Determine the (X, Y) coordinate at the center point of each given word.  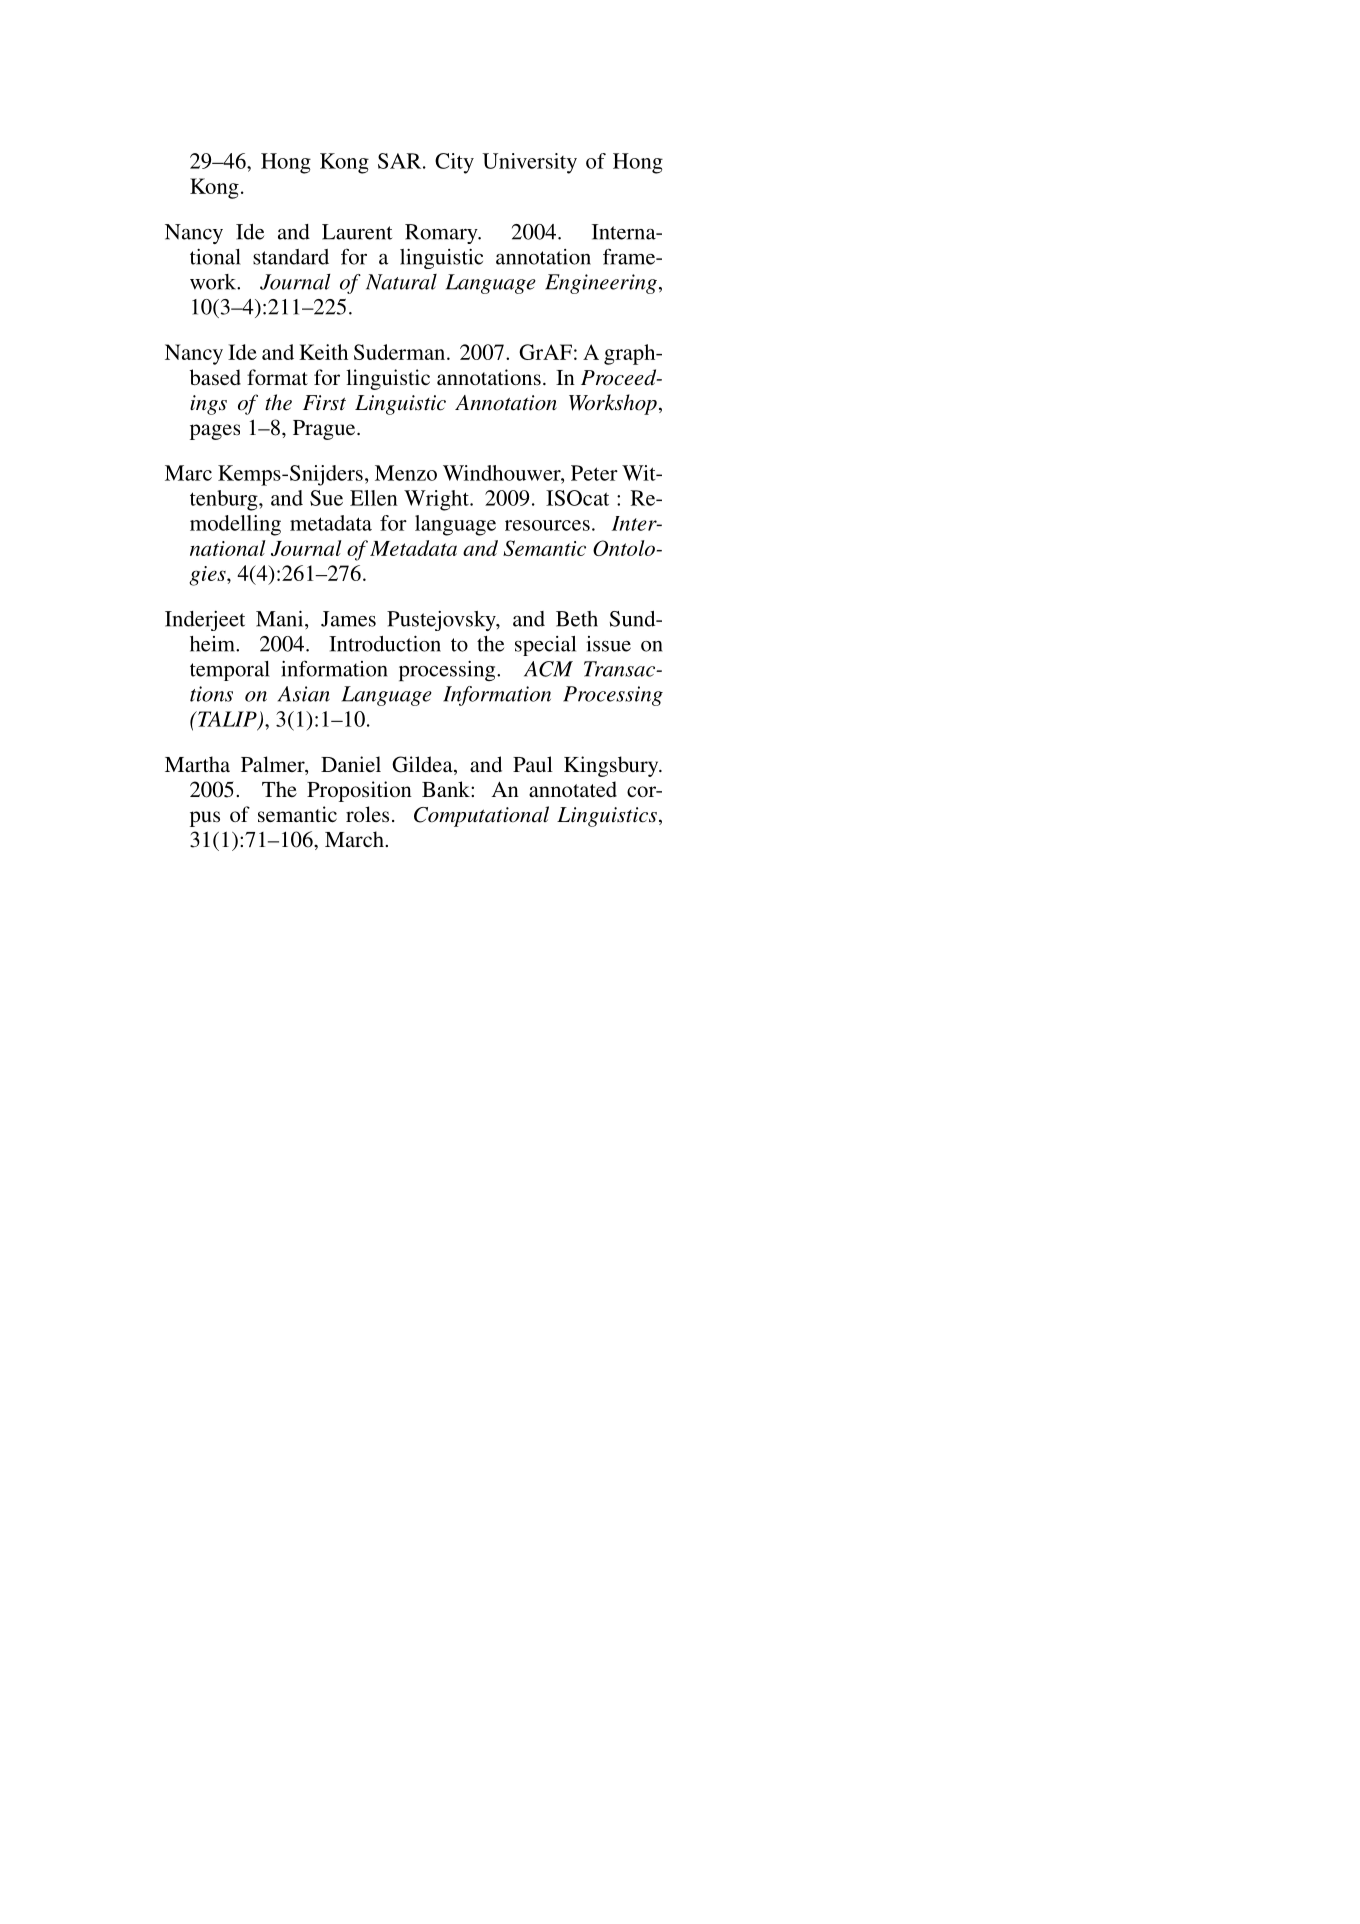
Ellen (374, 498)
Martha (197, 764)
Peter (594, 473)
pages (215, 432)
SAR (401, 161)
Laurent (357, 232)
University (529, 163)
